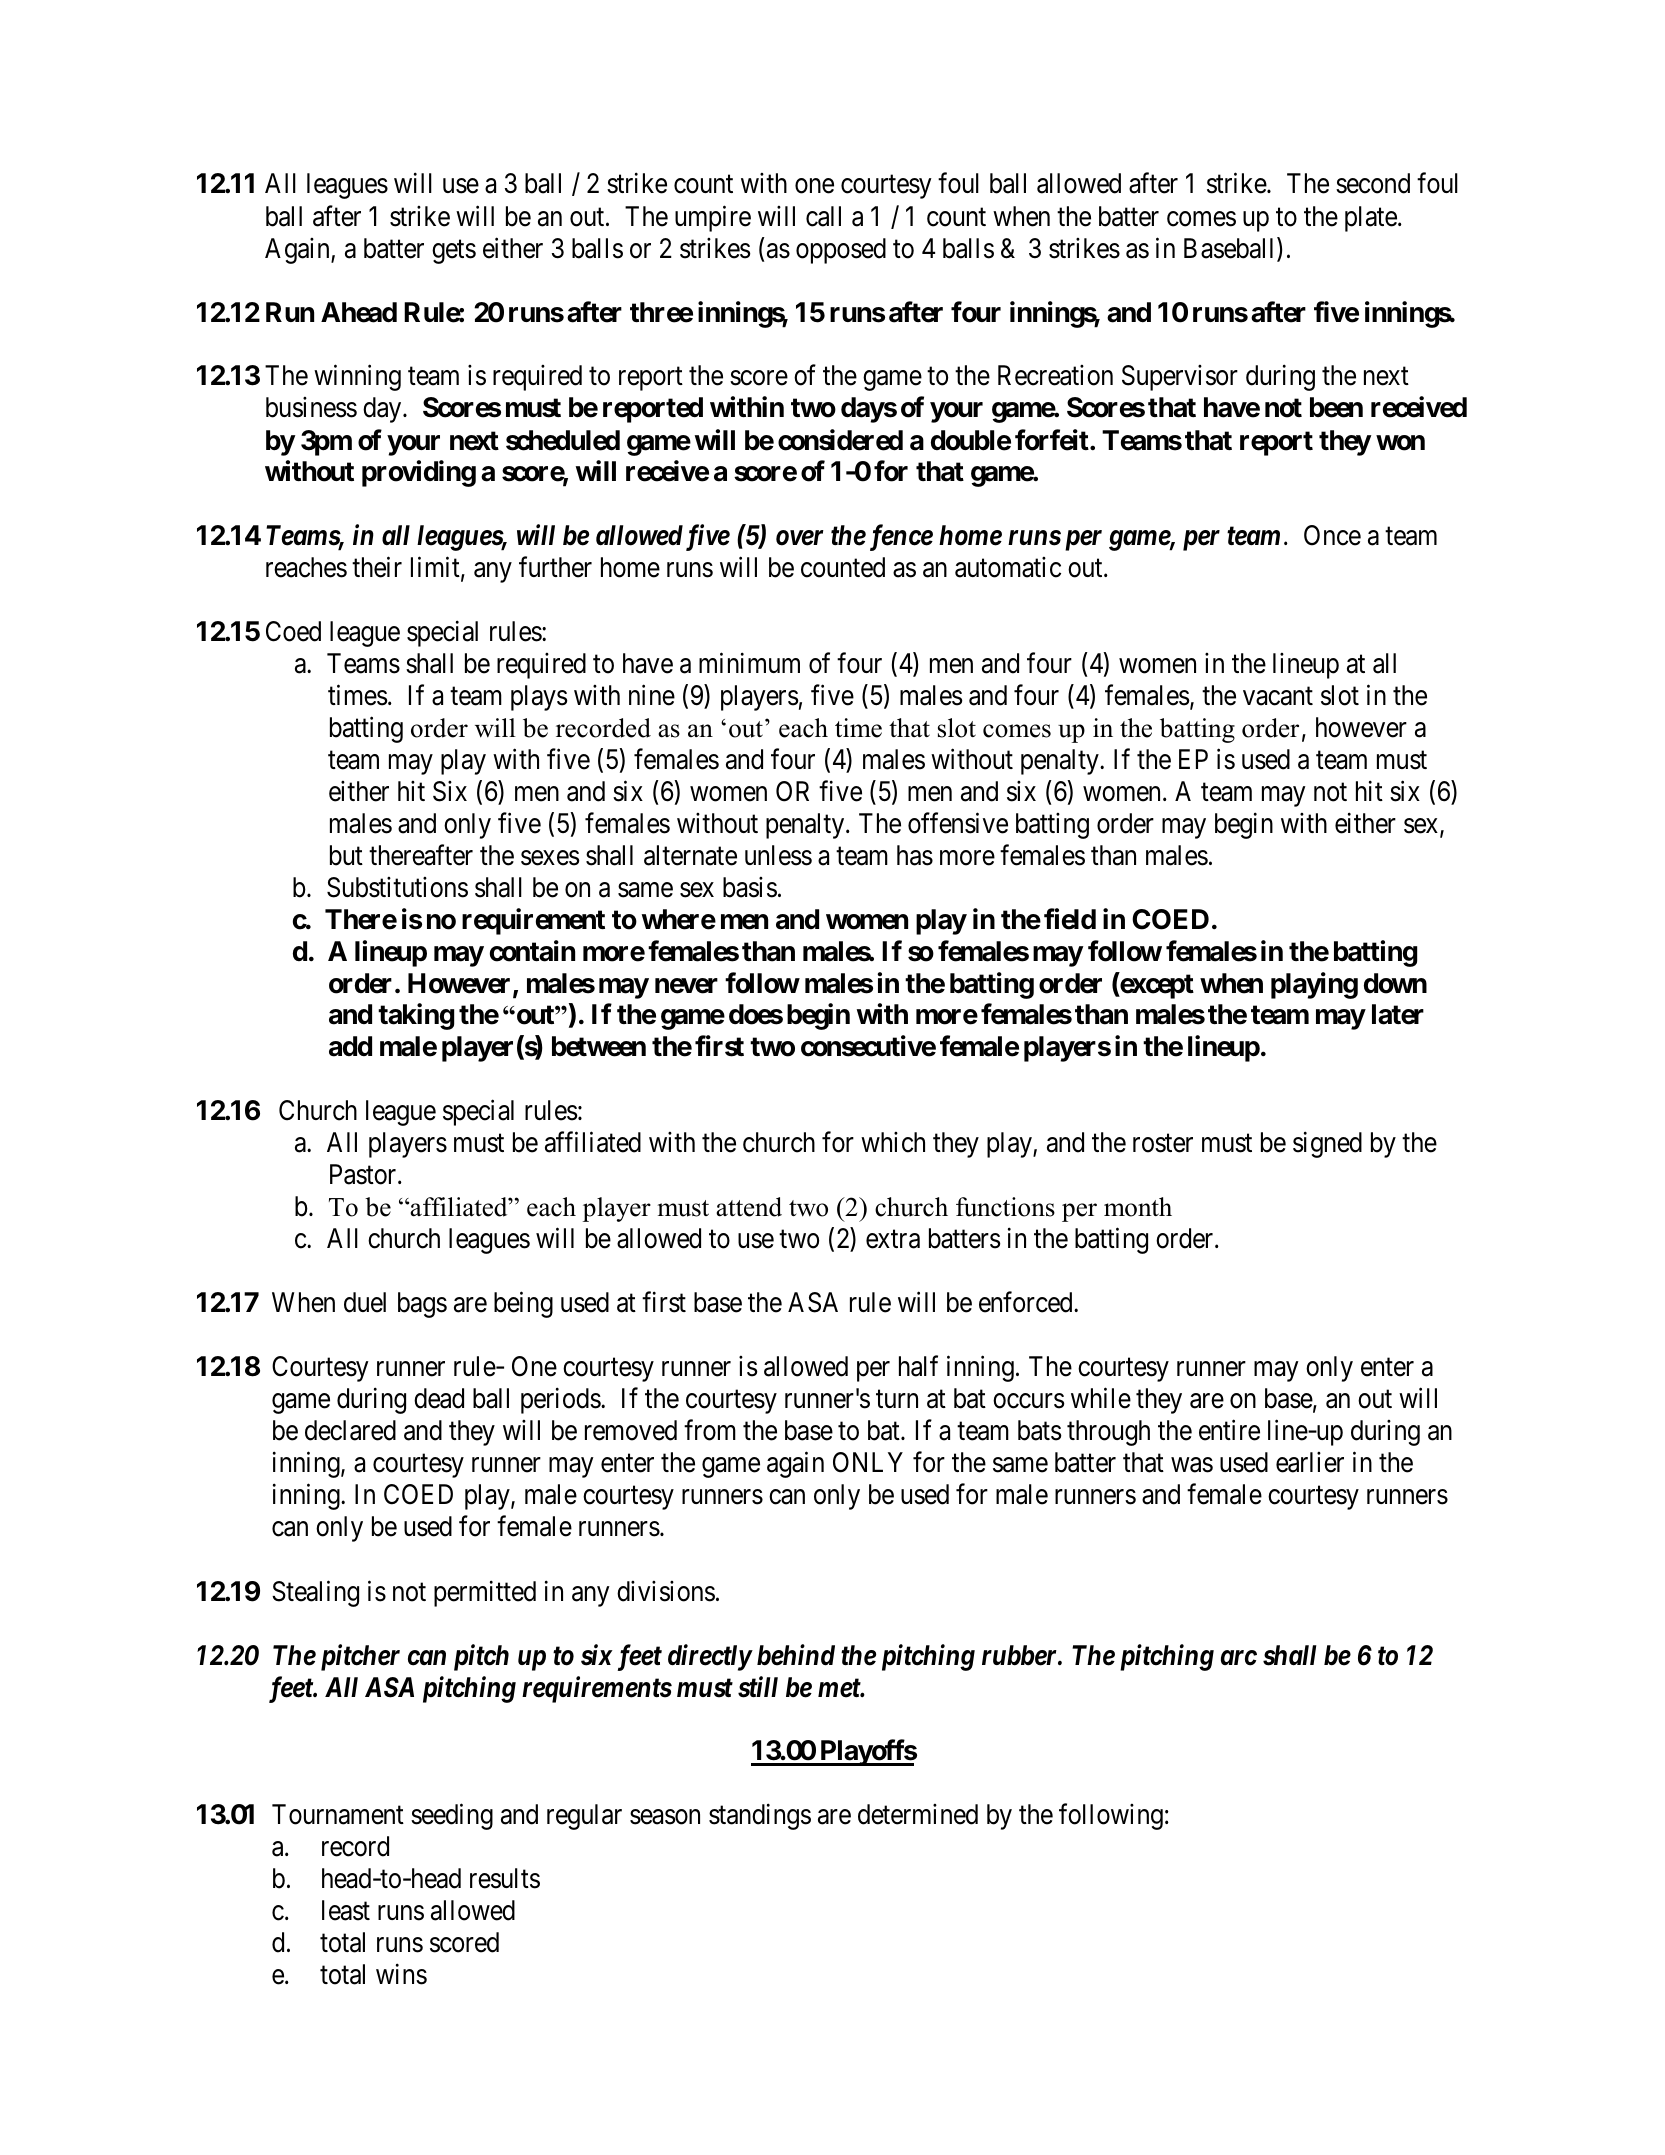 The height and width of the screenshot is (2155, 1665). What do you see at coordinates (350, 1046) in the screenshot?
I see `add` at bounding box center [350, 1046].
